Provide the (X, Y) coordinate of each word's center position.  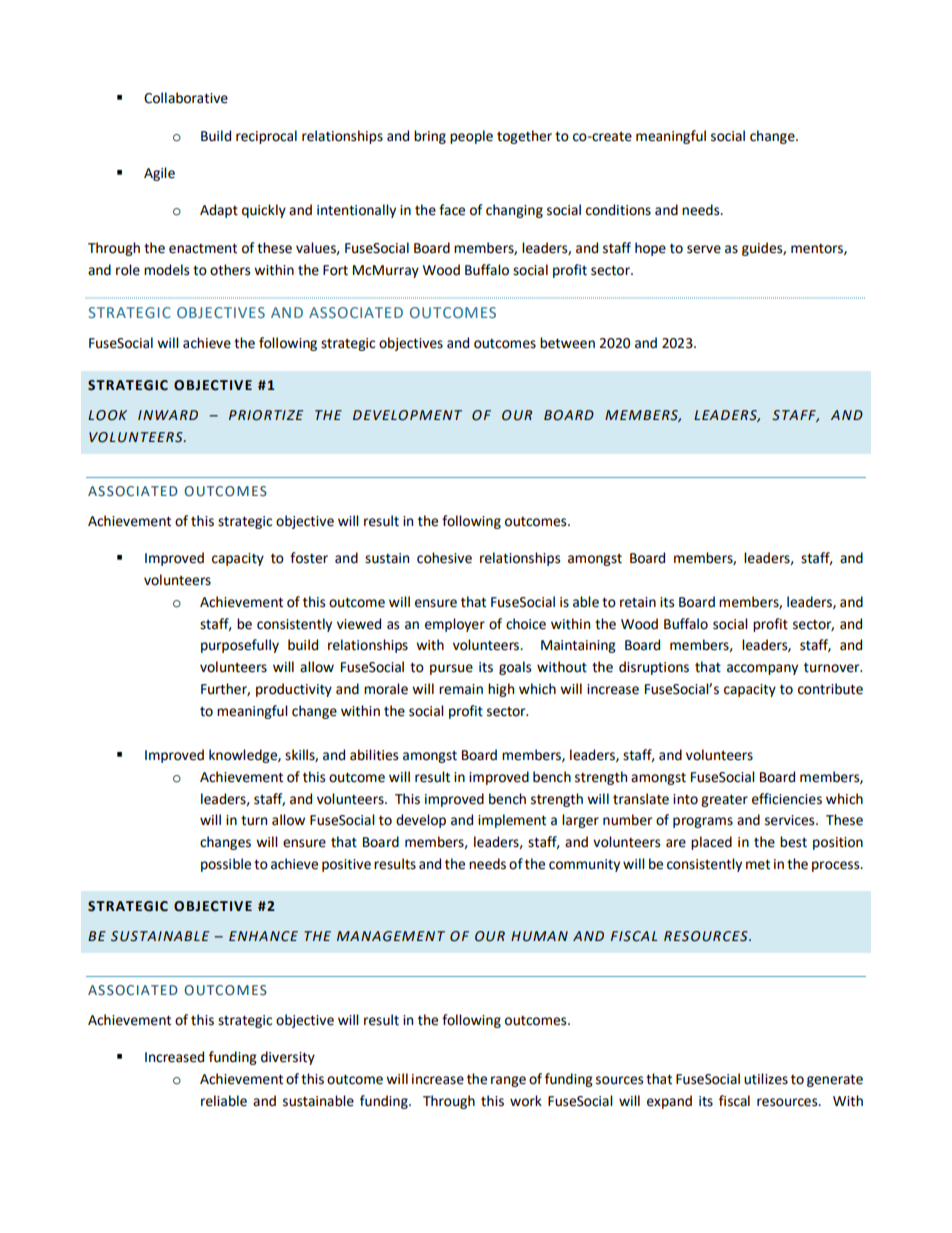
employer (455, 625)
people (471, 137)
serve (704, 249)
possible (226, 865)
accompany (762, 669)
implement (512, 821)
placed (711, 843)
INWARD (168, 415)
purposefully (240, 646)
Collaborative (186, 98)
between (567, 343)
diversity (288, 1058)
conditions (618, 210)
